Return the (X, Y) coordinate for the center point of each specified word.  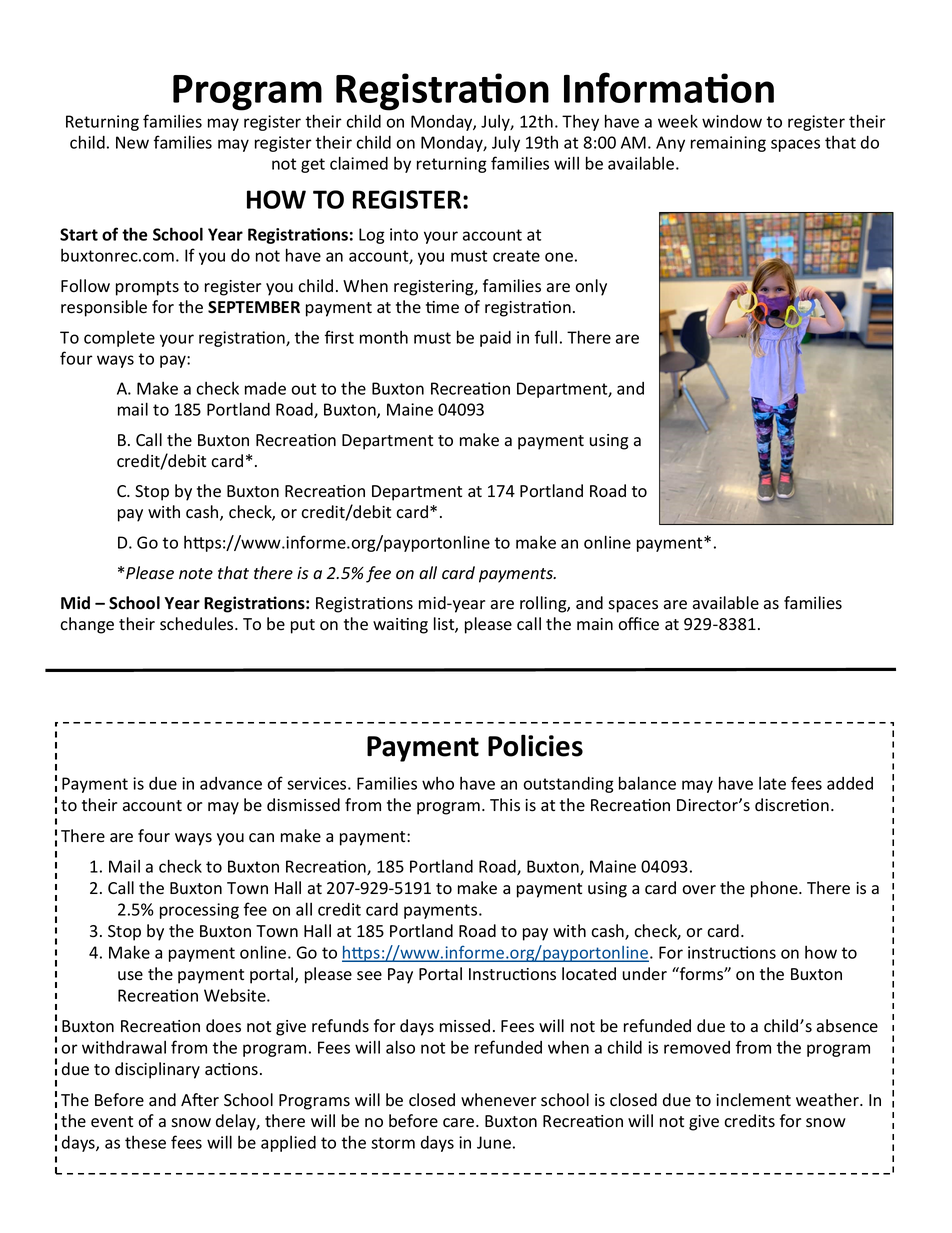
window (732, 121)
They (580, 123)
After (200, 1100)
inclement (753, 1100)
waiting (400, 626)
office (638, 624)
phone (775, 889)
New (132, 142)
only (591, 287)
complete (119, 339)
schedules (198, 624)
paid (495, 339)
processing (199, 911)
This (505, 805)
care (460, 1123)
